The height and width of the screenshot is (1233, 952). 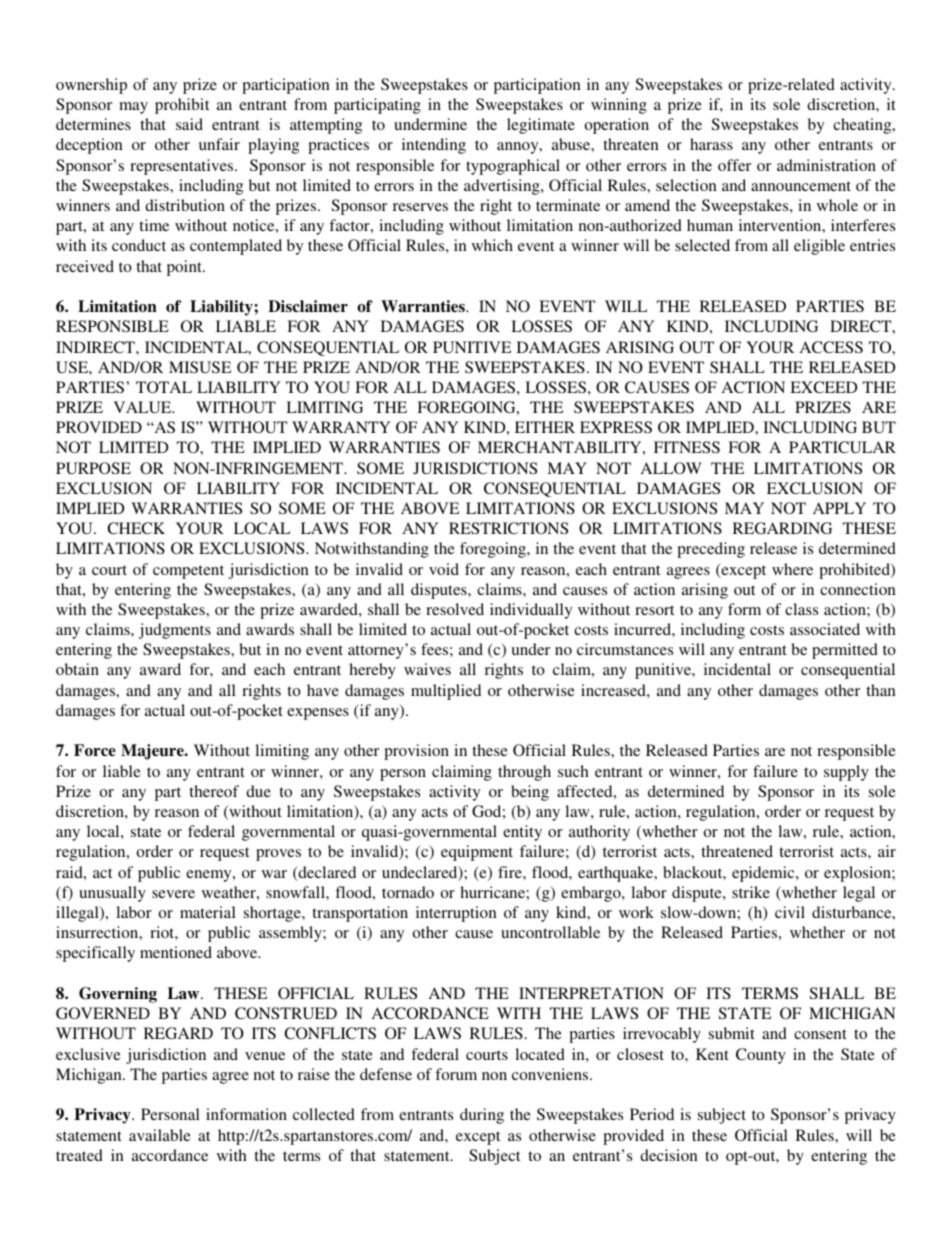 What do you see at coordinates (144, 407) in the screenshot?
I see `VALUE` at bounding box center [144, 407].
